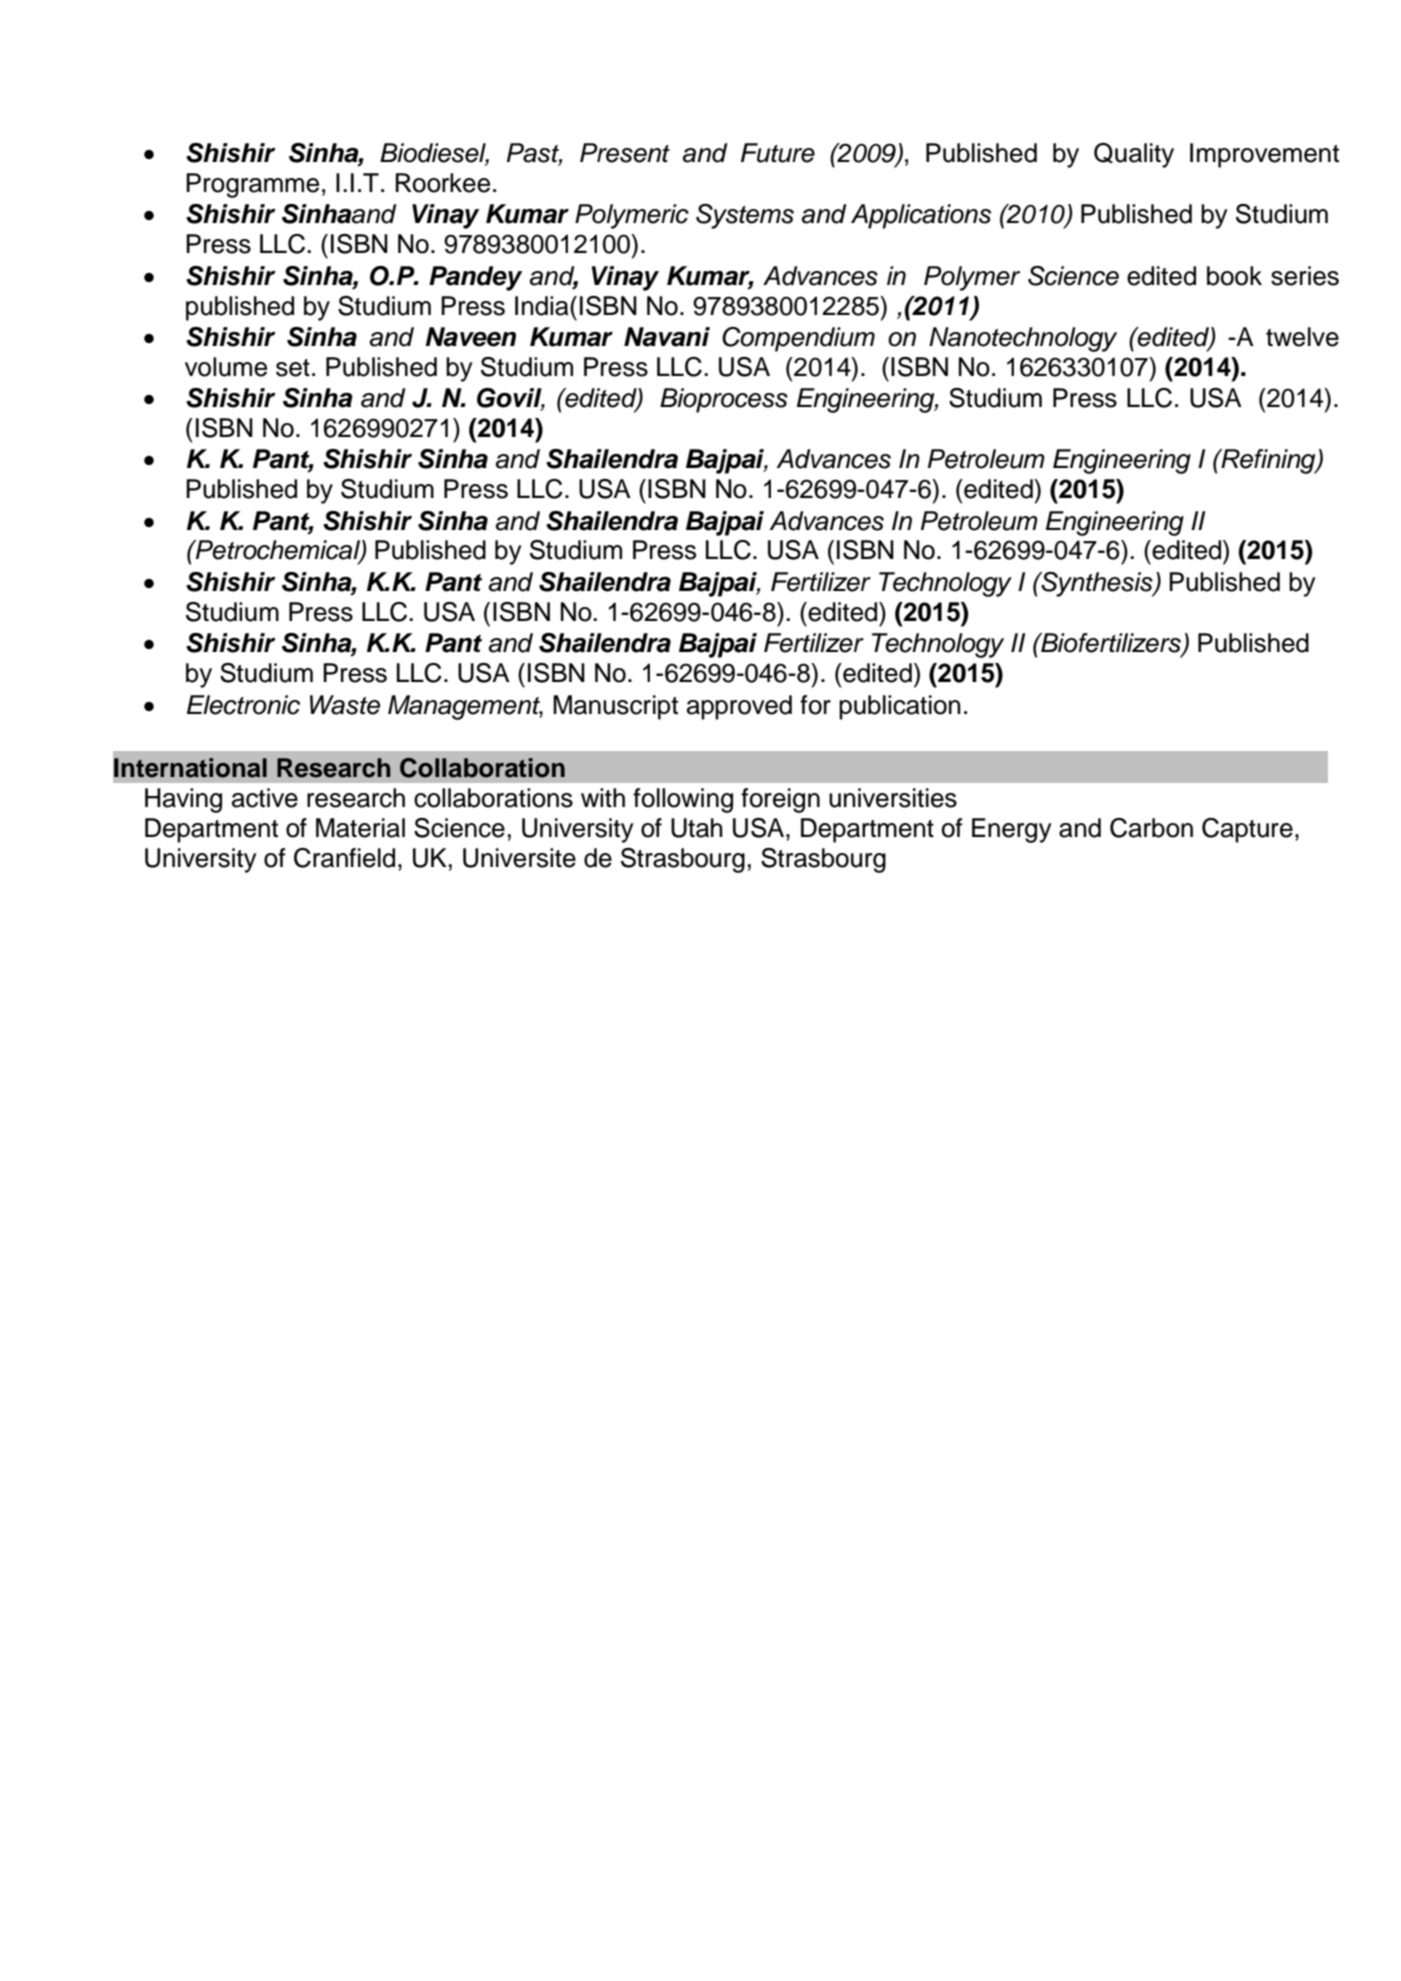  I want to click on publication, so click(900, 707).
